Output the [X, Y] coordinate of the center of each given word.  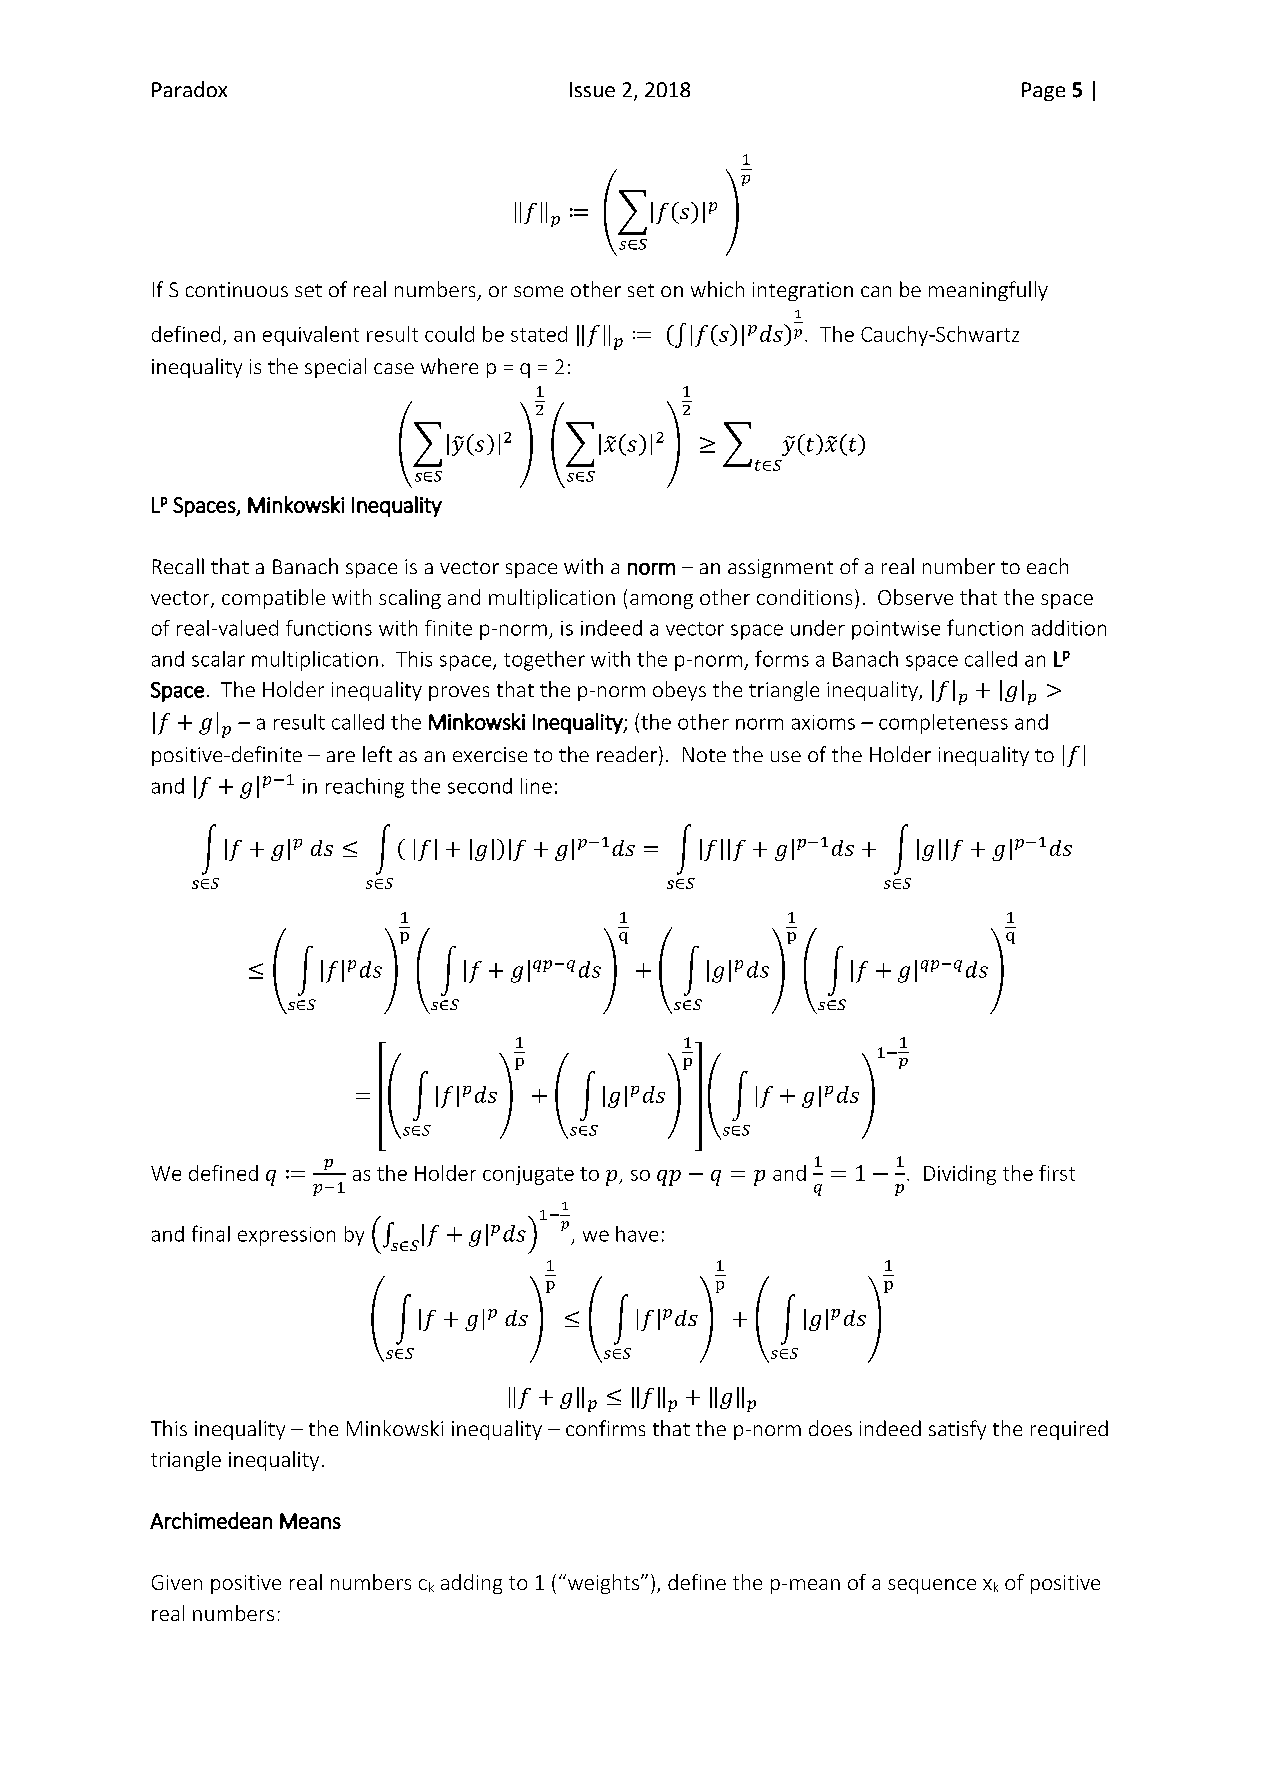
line [536, 786]
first [1057, 1173]
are [341, 756]
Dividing [960, 1175]
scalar [218, 659]
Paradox [189, 89]
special [335, 368]
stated [539, 334]
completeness [943, 724]
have [637, 1234]
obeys [679, 691]
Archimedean [211, 1520]
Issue [592, 89]
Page [1043, 91]
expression [286, 1236]
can [876, 291]
